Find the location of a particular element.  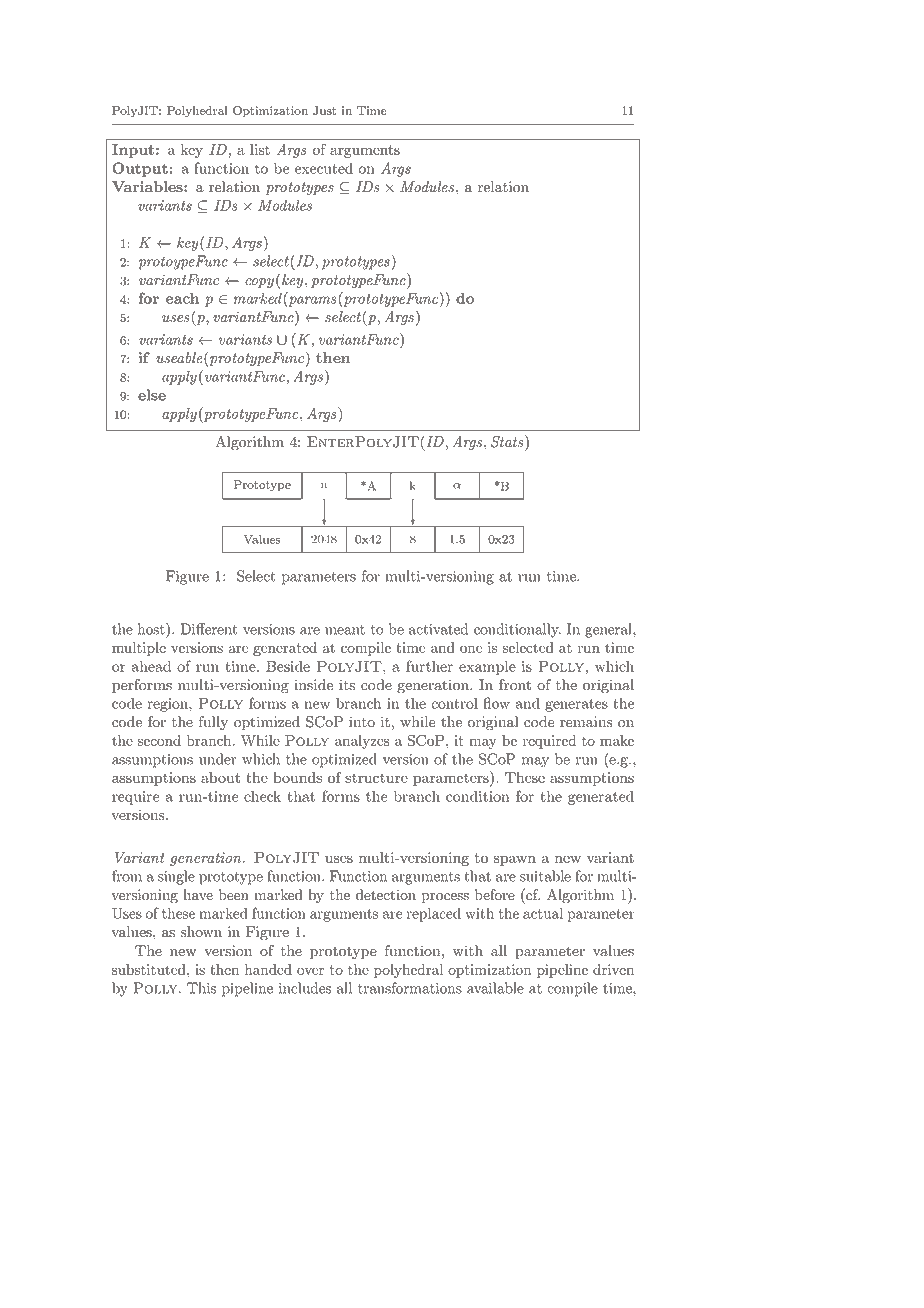

Just is located at coordinates (325, 110).
